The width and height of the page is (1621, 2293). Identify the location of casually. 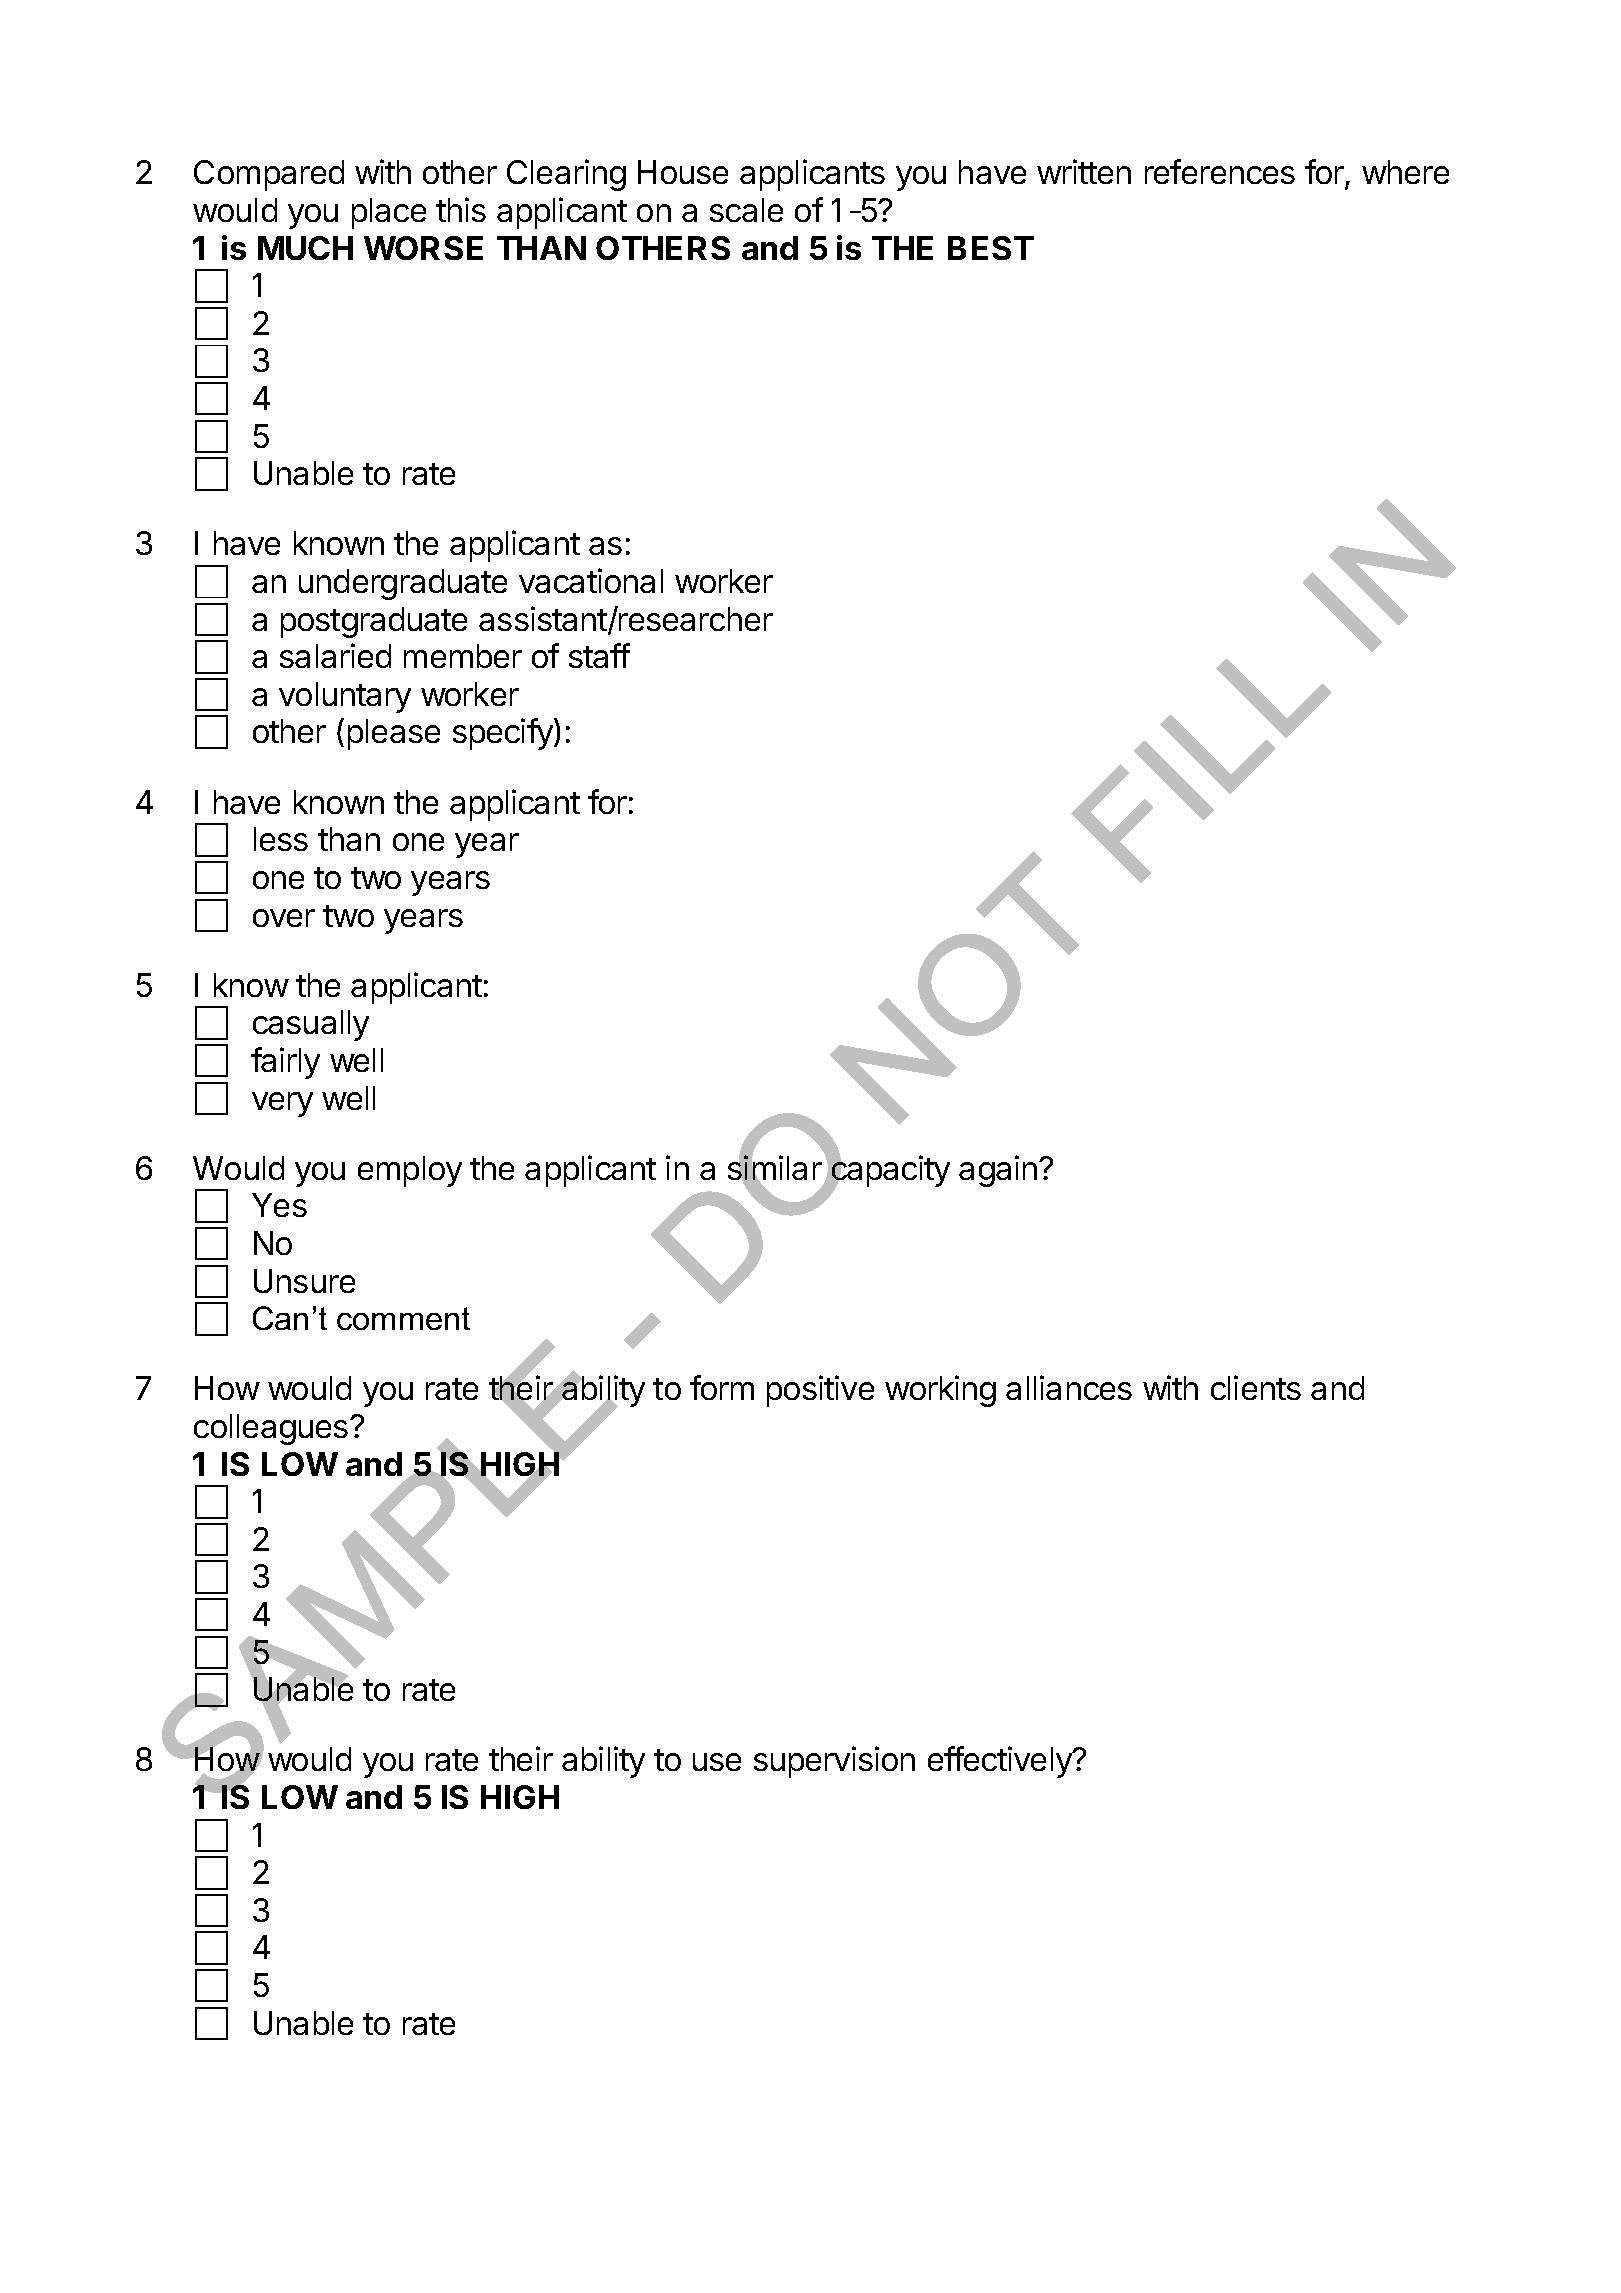
(311, 1025).
